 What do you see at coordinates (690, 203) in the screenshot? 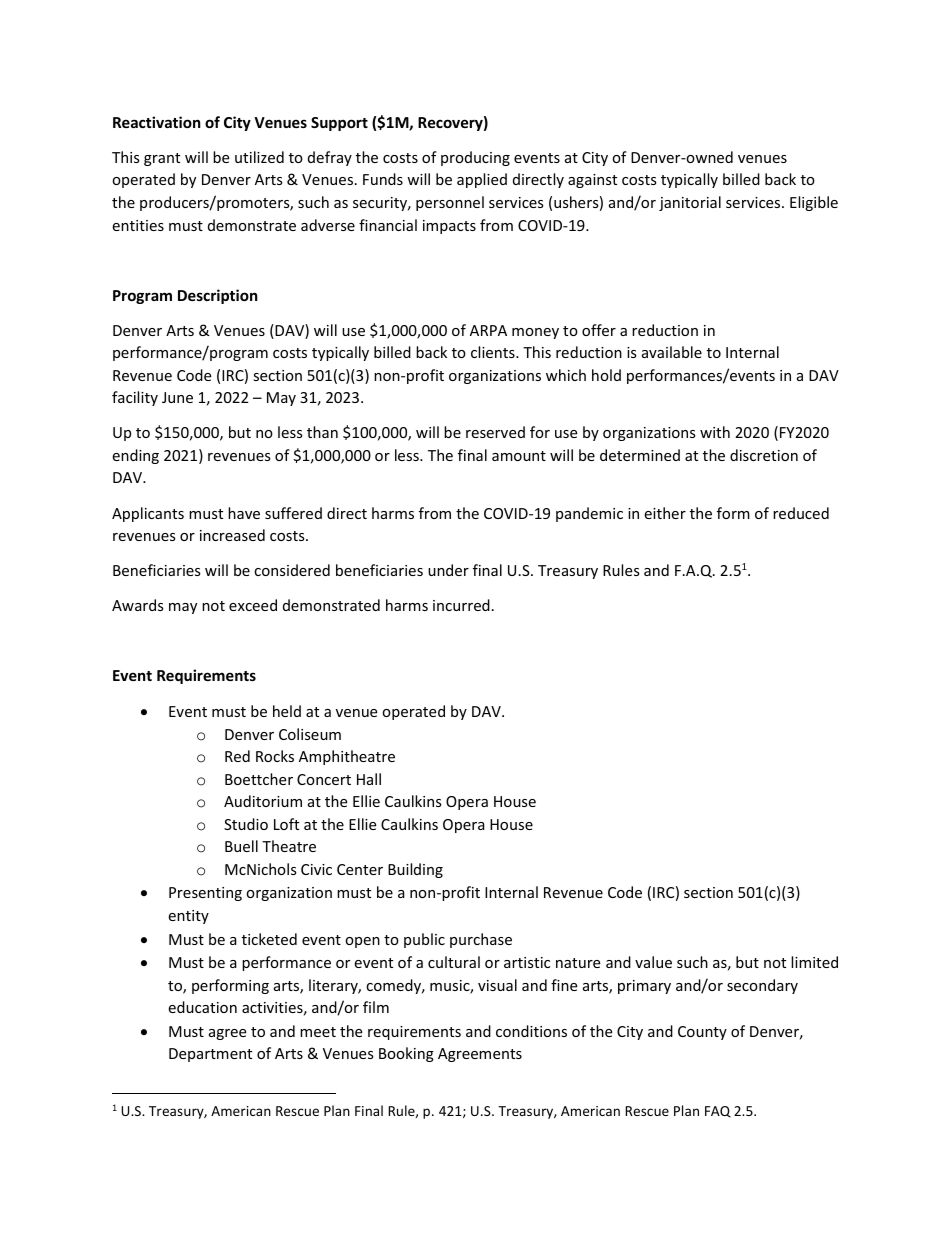
I see `janitorial` at bounding box center [690, 203].
